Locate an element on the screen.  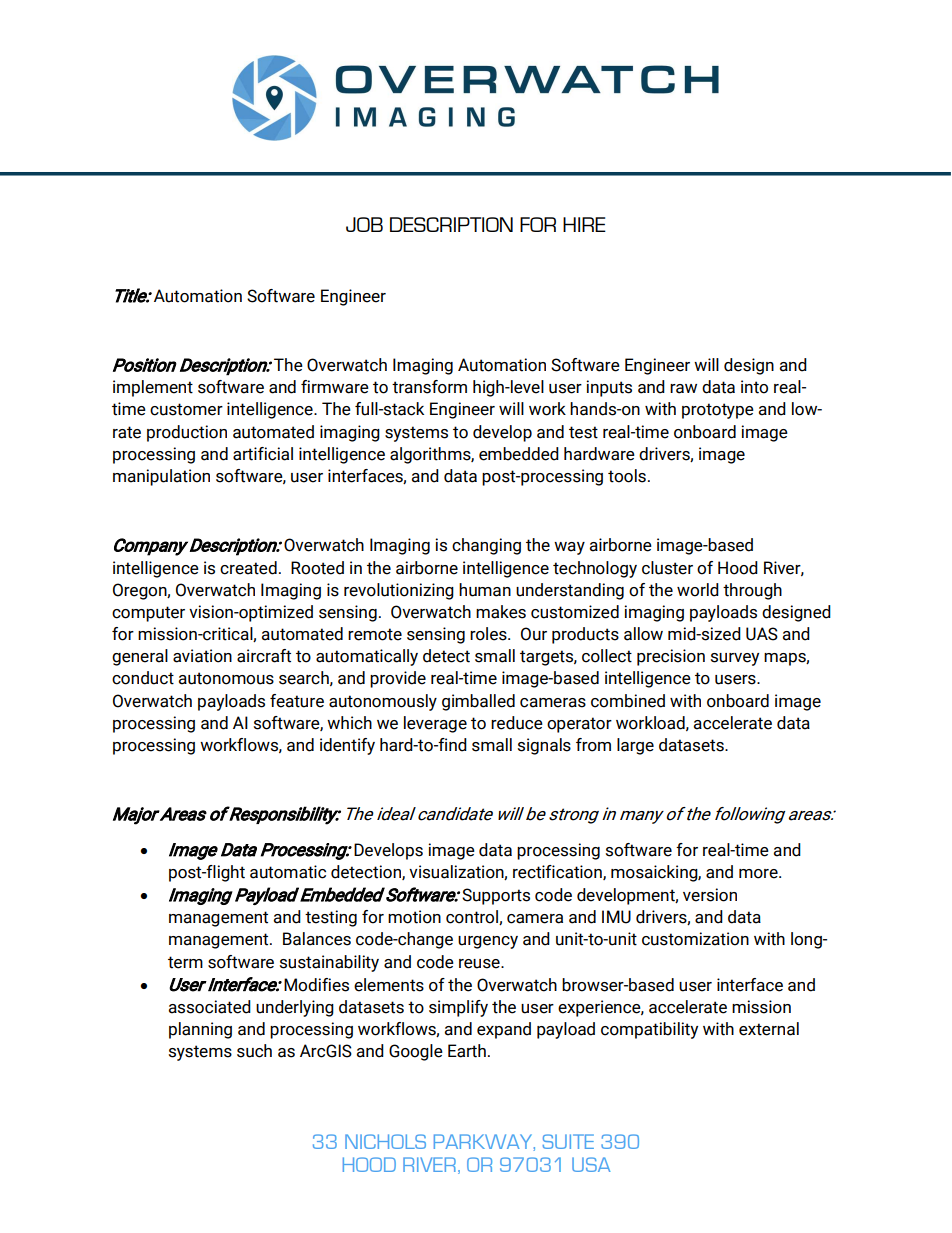
created is located at coordinates (248, 568).
